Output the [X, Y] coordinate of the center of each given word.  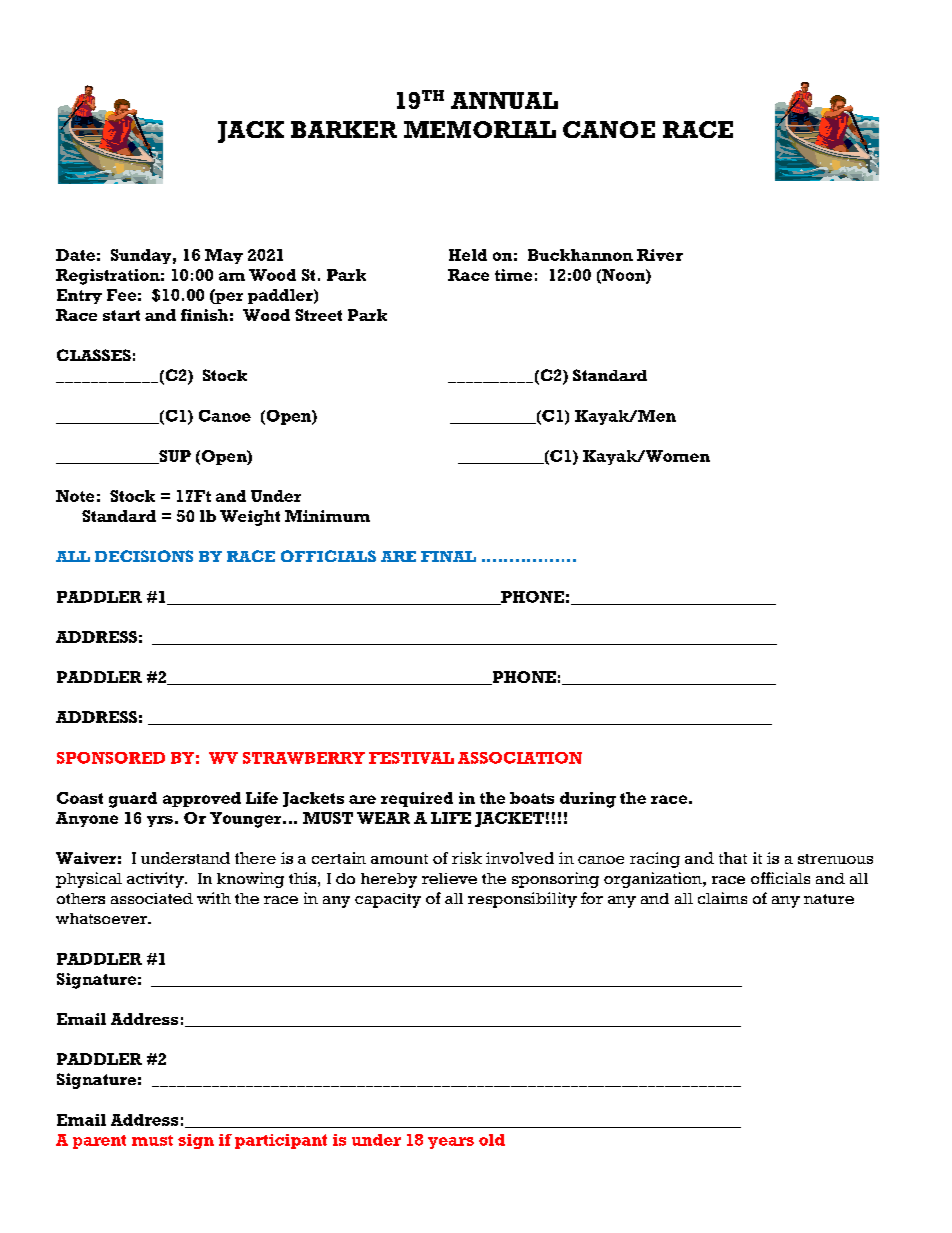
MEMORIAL [480, 129]
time [513, 275]
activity [156, 880]
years [451, 1143]
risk [467, 858]
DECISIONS [144, 556]
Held [468, 255]
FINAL [448, 556]
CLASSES [94, 355]
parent [99, 1142]
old [492, 1140]
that [733, 858]
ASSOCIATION [520, 758]
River [660, 255]
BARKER [344, 129]
